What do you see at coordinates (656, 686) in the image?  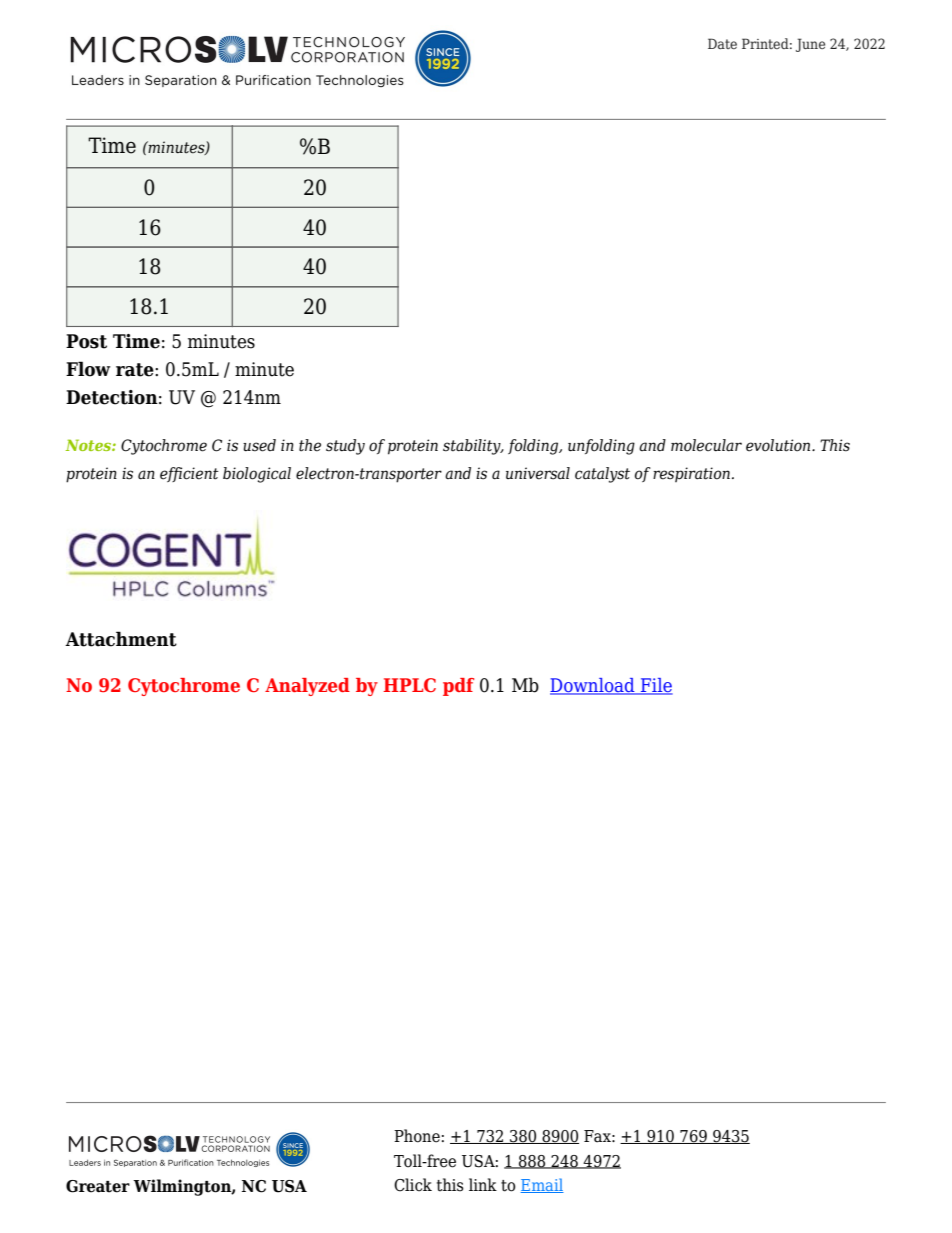 I see `File` at bounding box center [656, 686].
